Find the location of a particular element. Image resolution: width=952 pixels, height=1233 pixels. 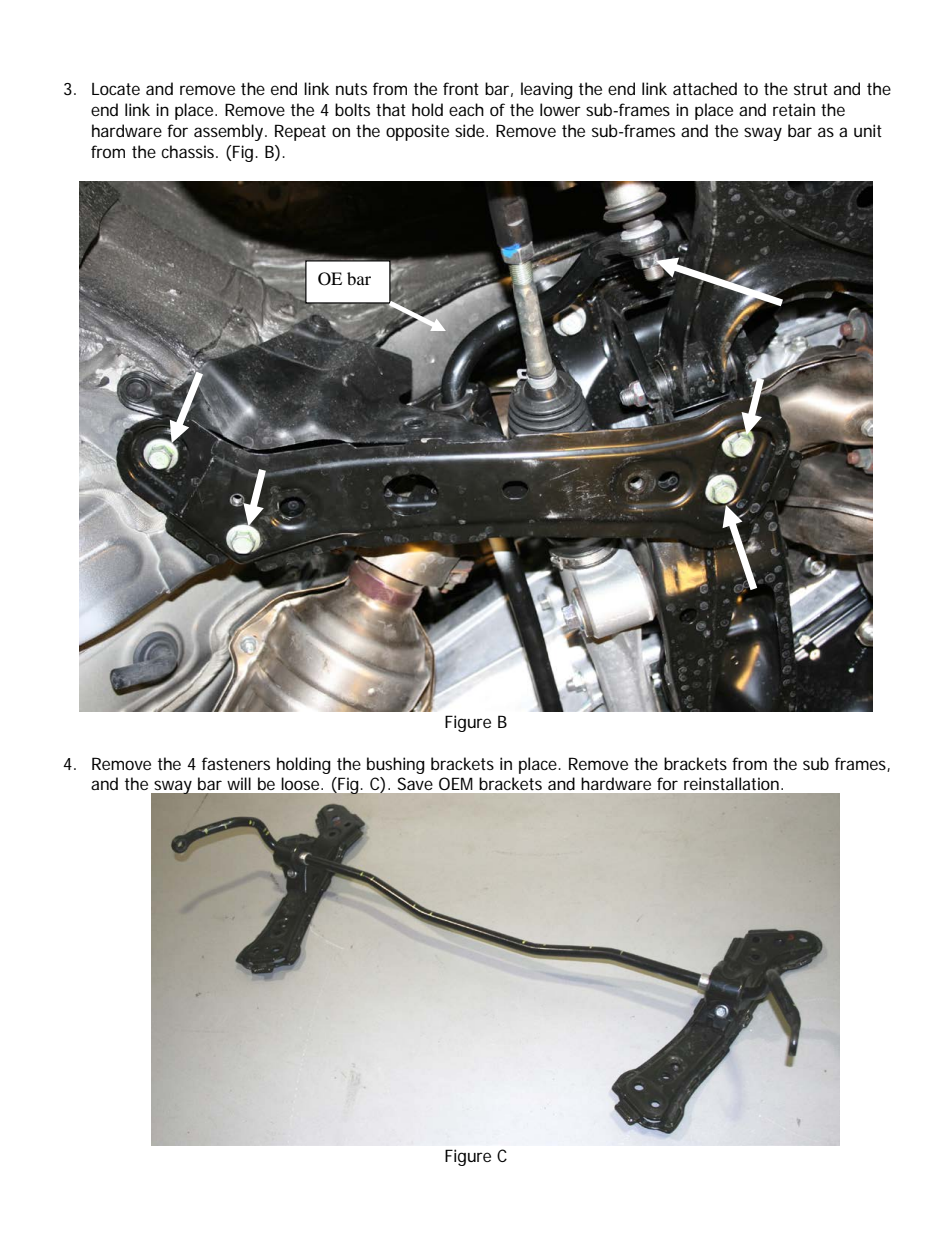

opposite is located at coordinates (417, 132).
